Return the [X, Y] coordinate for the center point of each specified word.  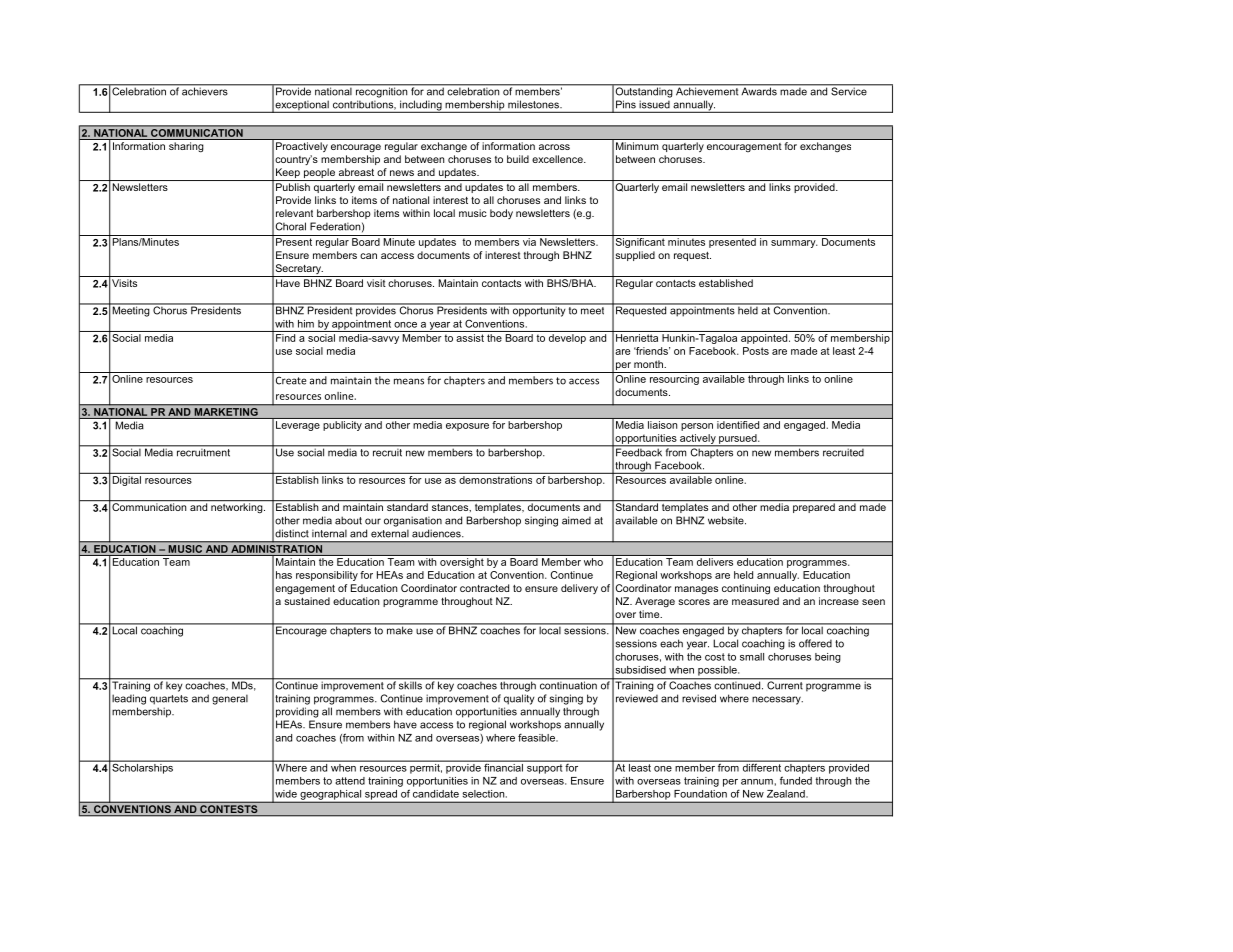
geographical [330, 795]
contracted [484, 588]
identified [738, 425]
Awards [759, 90]
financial [503, 766]
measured [755, 601]
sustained [307, 601]
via [529, 242]
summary [794, 244]
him [306, 324]
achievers [205, 90]
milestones [534, 104]
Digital [127, 481]
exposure [467, 427]
